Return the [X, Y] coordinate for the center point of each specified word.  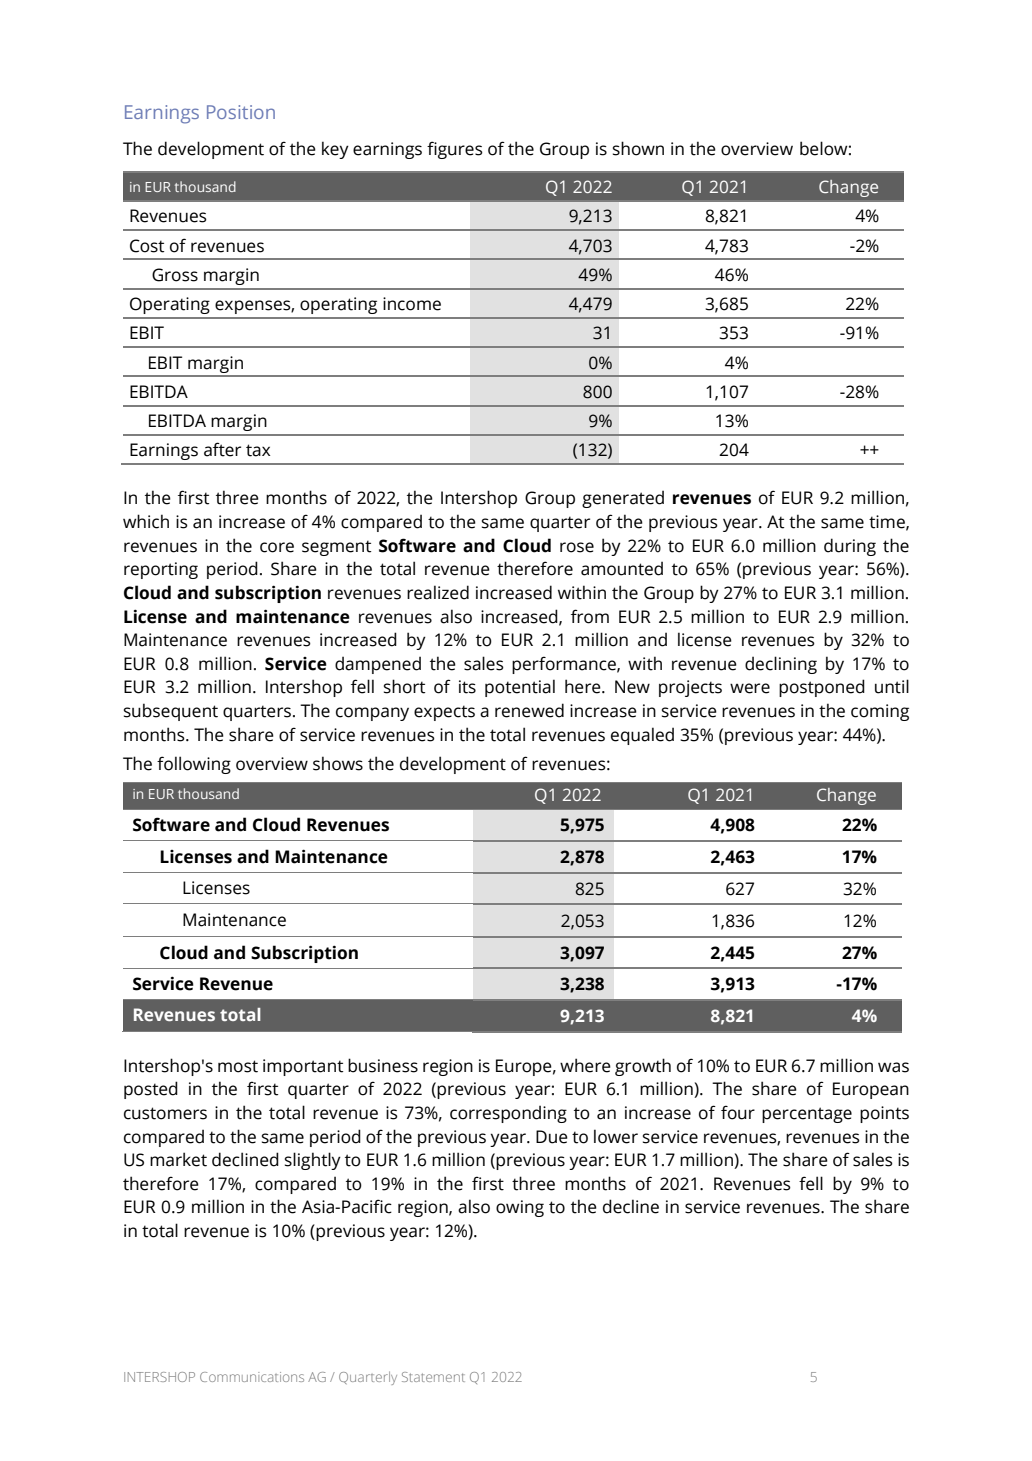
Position [241, 112]
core [277, 547]
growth [643, 1067]
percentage [807, 1115]
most [238, 1066]
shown [638, 148]
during [850, 547]
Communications [252, 1377]
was [893, 1067]
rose [577, 547]
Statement [433, 1377]
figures [455, 150]
